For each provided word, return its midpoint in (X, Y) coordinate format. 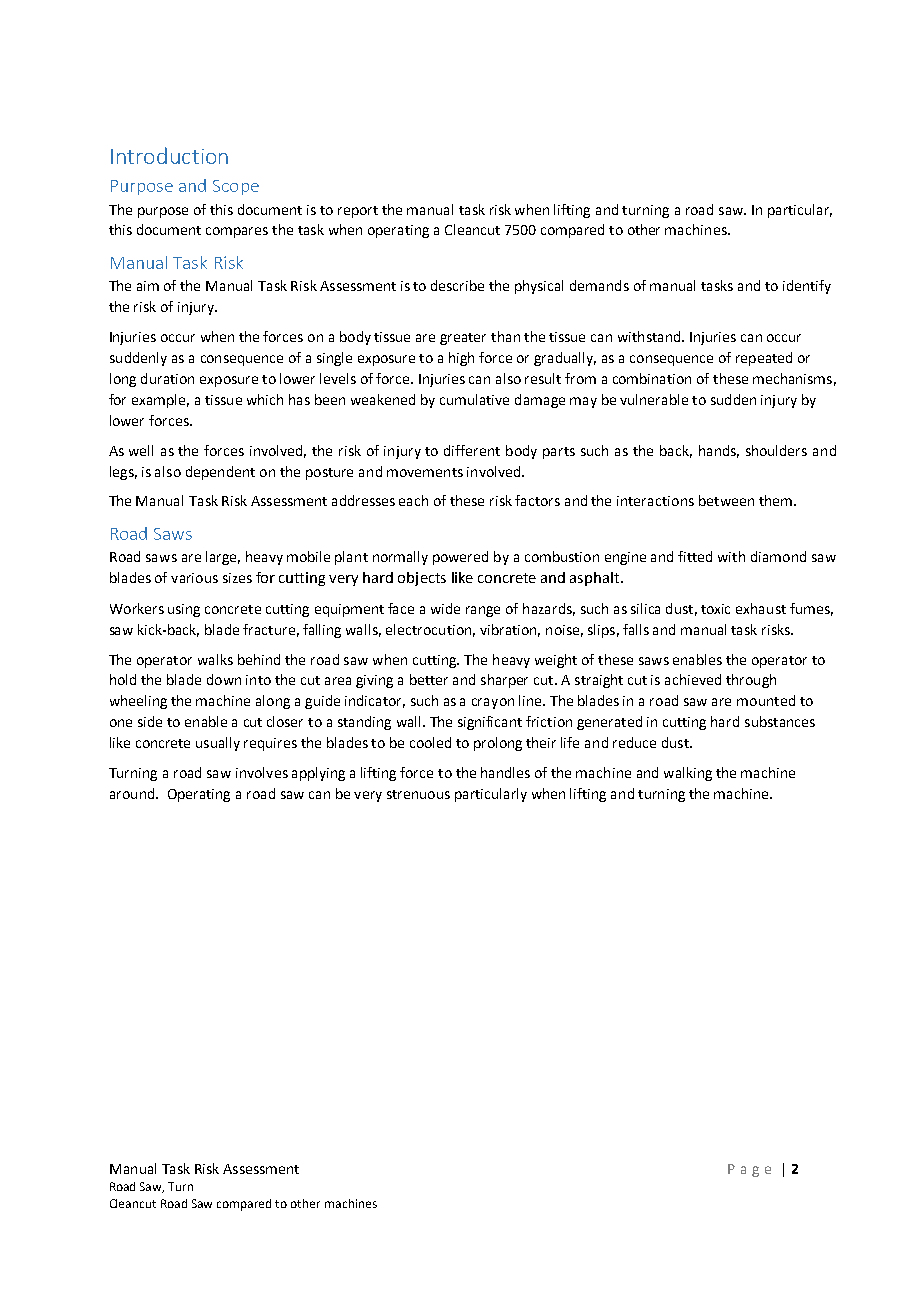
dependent (220, 473)
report (358, 212)
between (726, 500)
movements (425, 472)
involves (262, 772)
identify (807, 287)
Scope (236, 187)
